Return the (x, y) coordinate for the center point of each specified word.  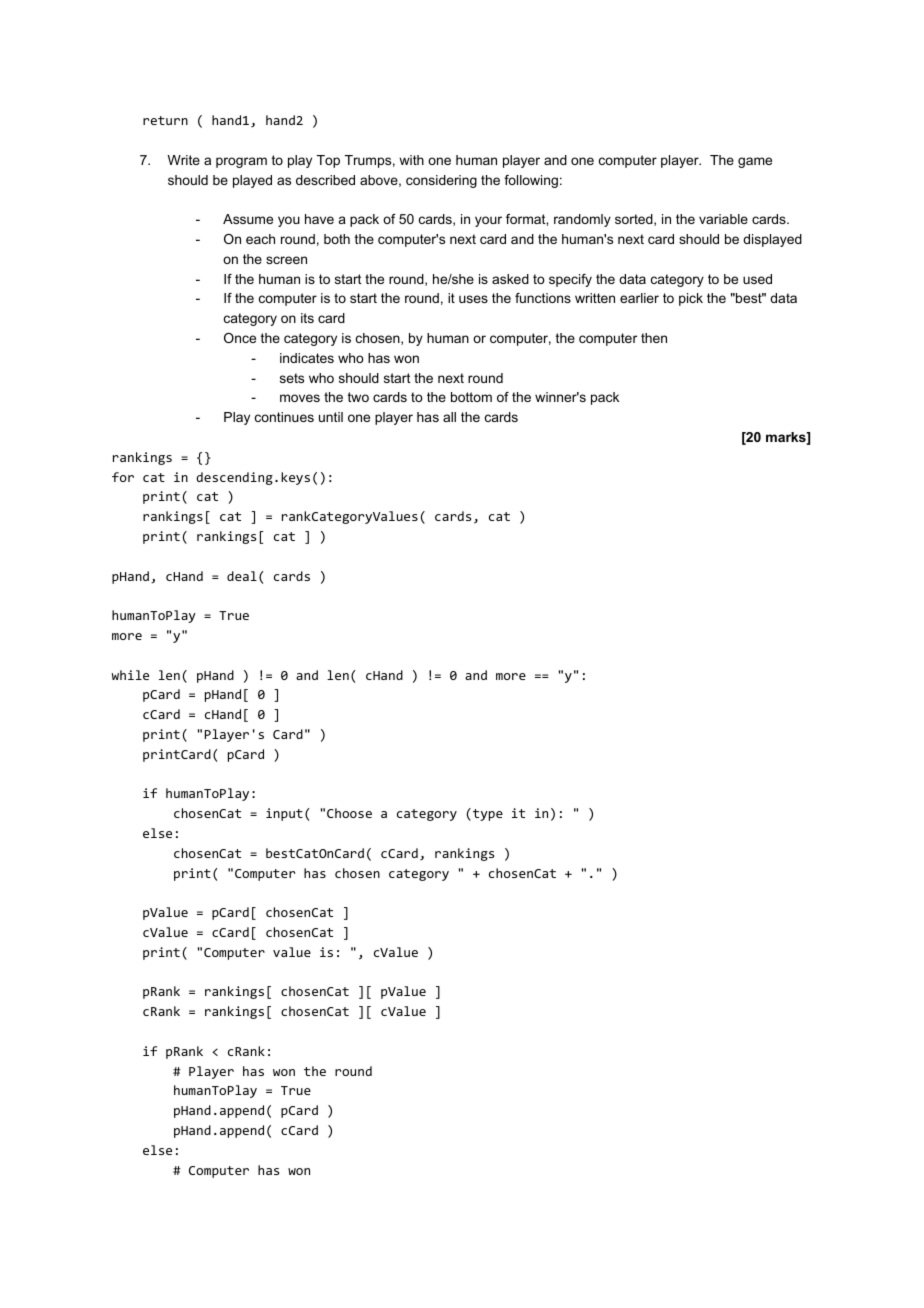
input (284, 814)
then (654, 338)
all (449, 417)
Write (183, 160)
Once (240, 338)
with (411, 160)
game (755, 162)
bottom (471, 397)
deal (242, 576)
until (331, 417)
